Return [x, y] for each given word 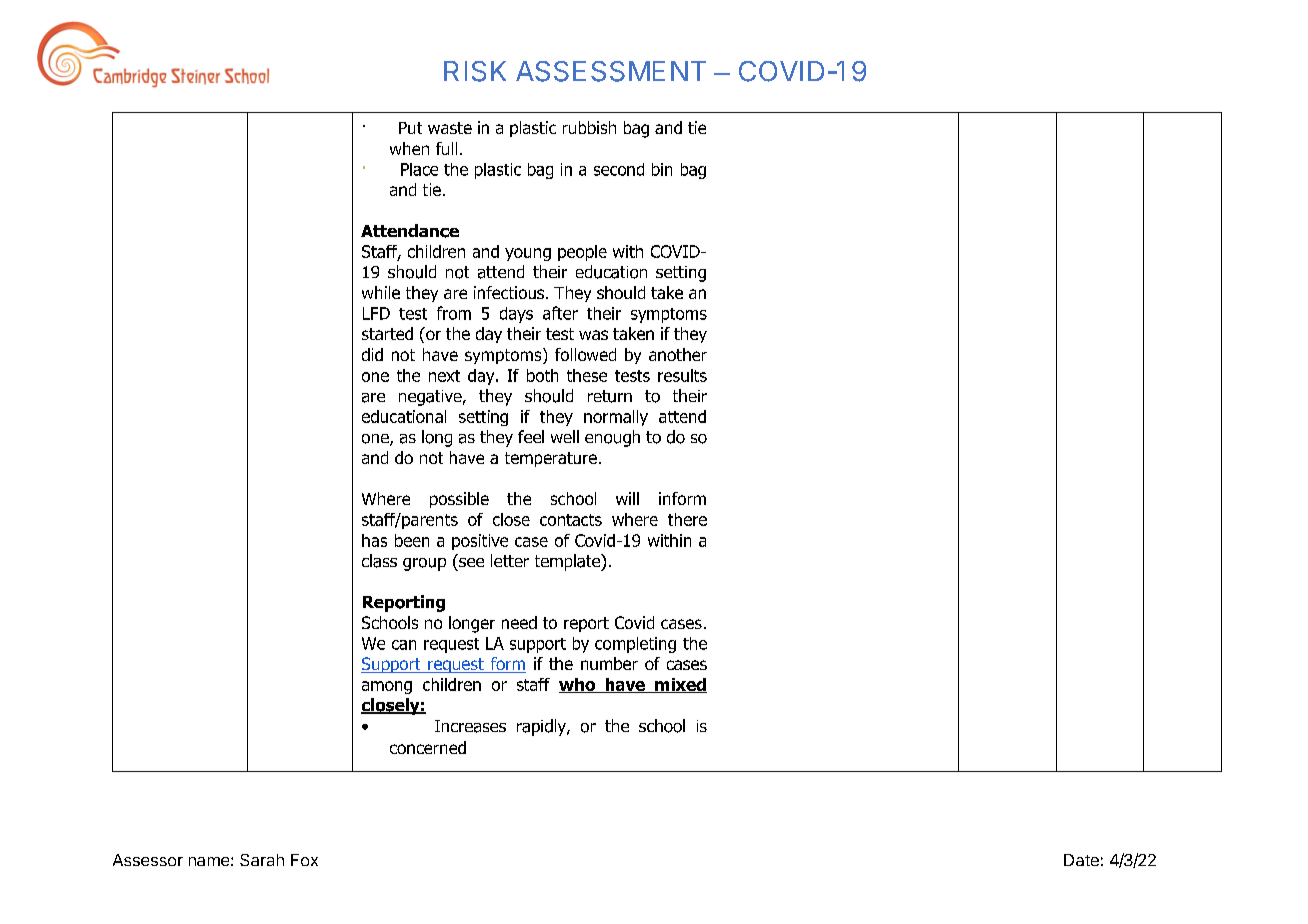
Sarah [262, 860]
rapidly [542, 727]
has [374, 540]
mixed [680, 685]
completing [635, 645]
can [404, 645]
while [381, 292]
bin [662, 169]
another [678, 354]
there [687, 519]
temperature [551, 459]
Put [410, 128]
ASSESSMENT [611, 71]
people [582, 253]
